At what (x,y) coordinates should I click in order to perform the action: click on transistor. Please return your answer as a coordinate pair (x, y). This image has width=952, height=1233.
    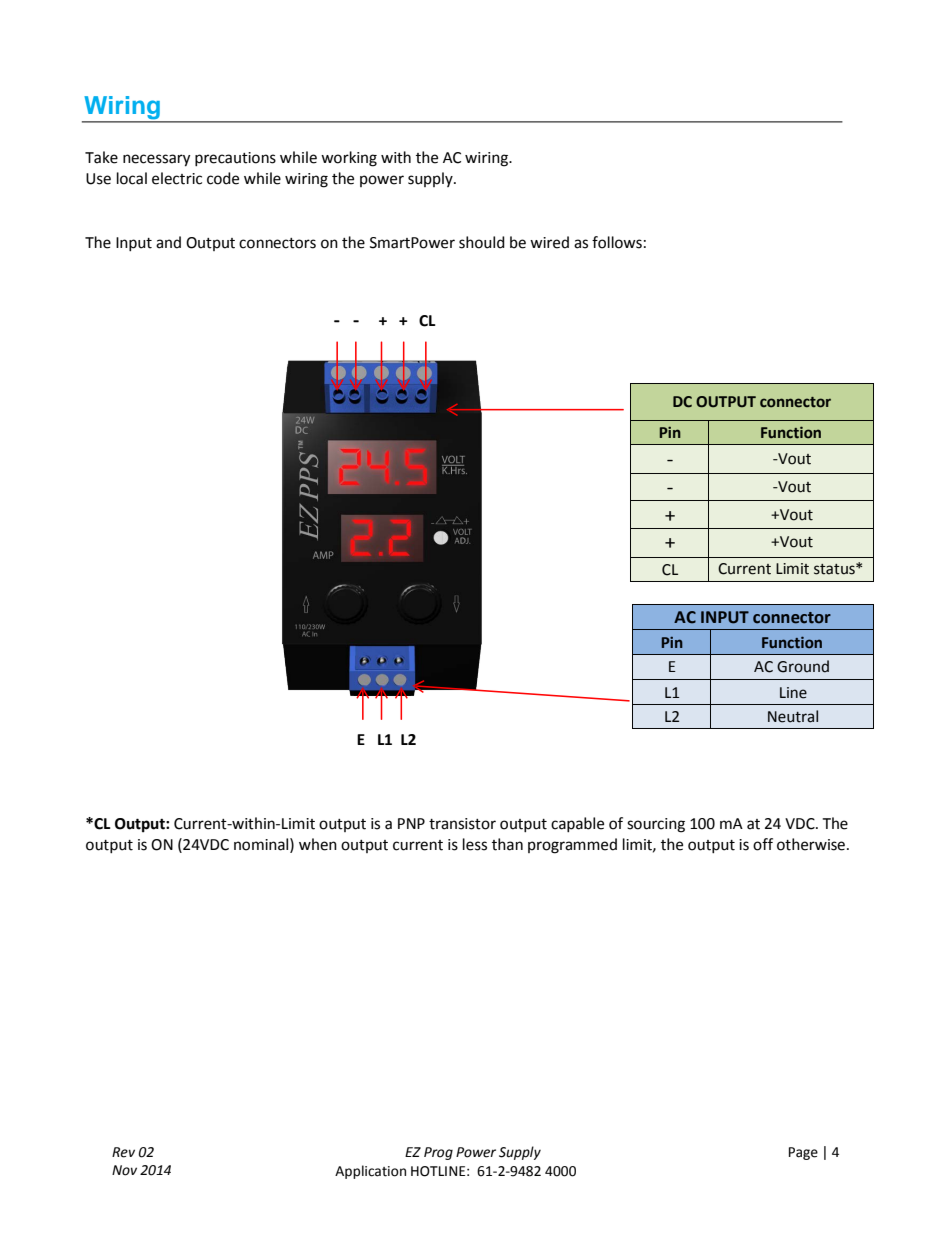
    Looking at the image, I should click on (462, 824).
